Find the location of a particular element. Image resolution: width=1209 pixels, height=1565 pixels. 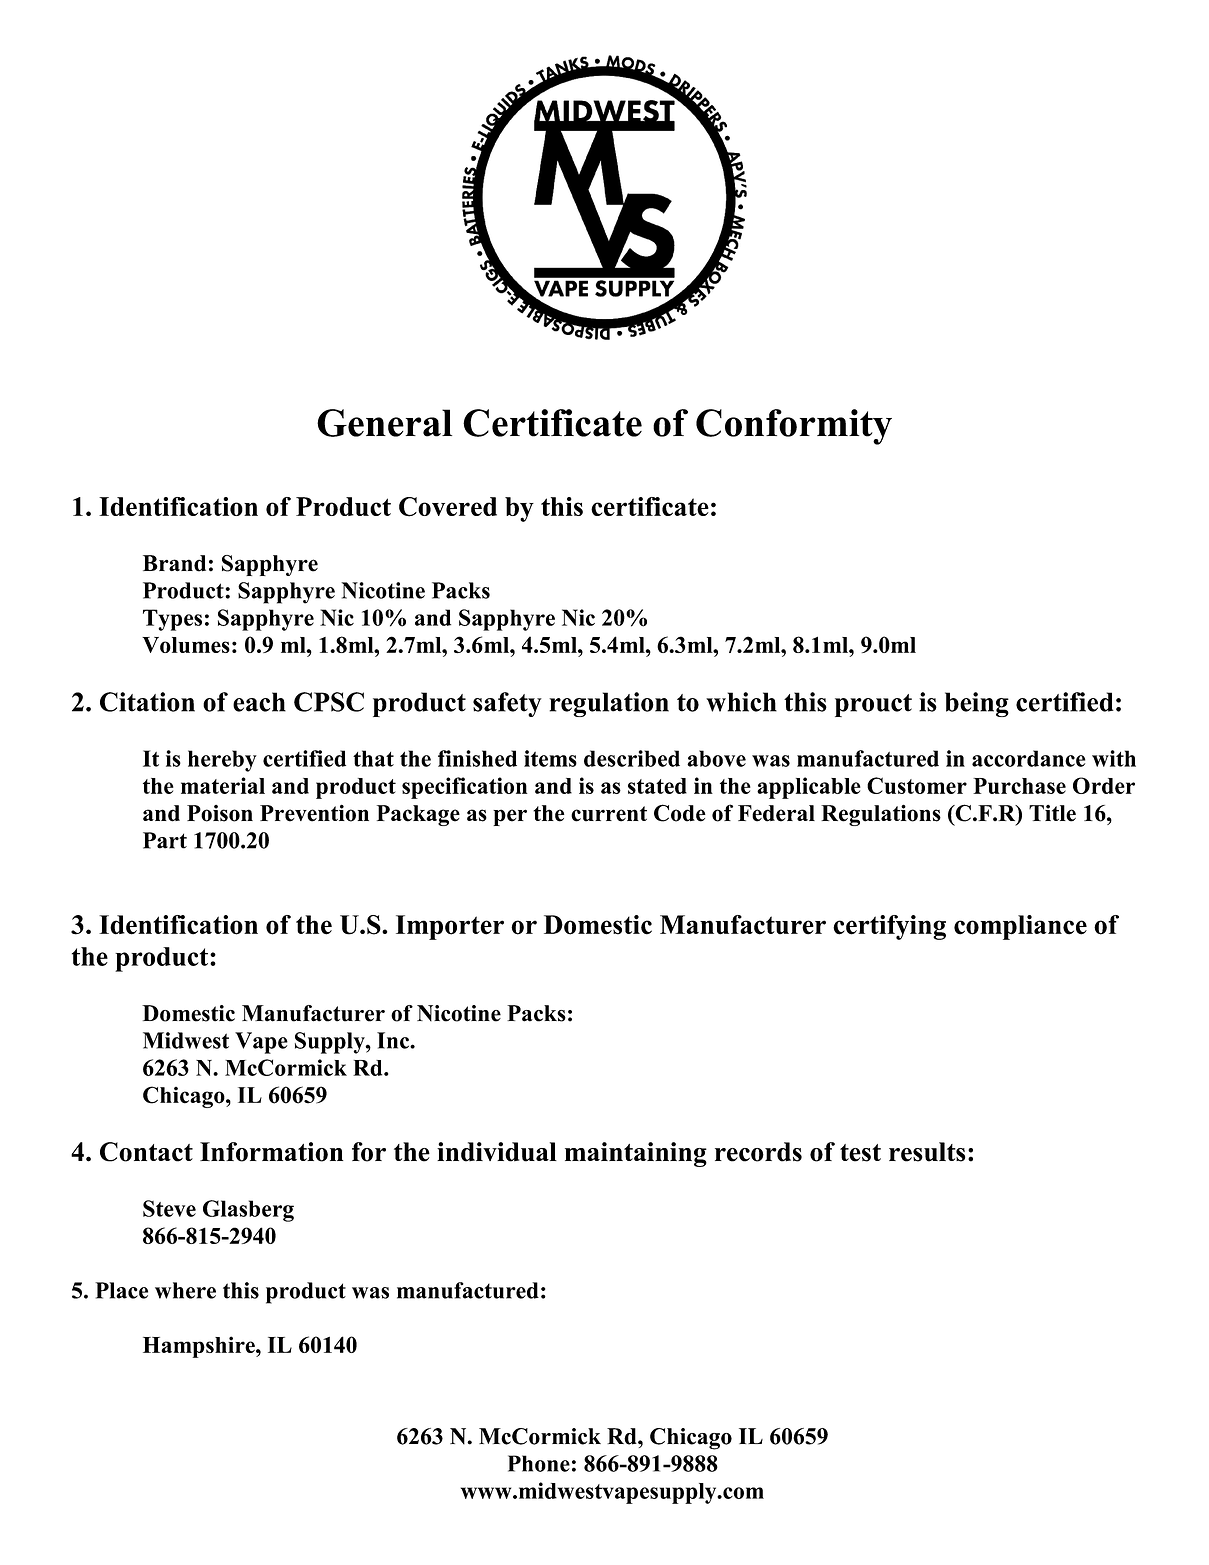

where is located at coordinates (185, 1290).
